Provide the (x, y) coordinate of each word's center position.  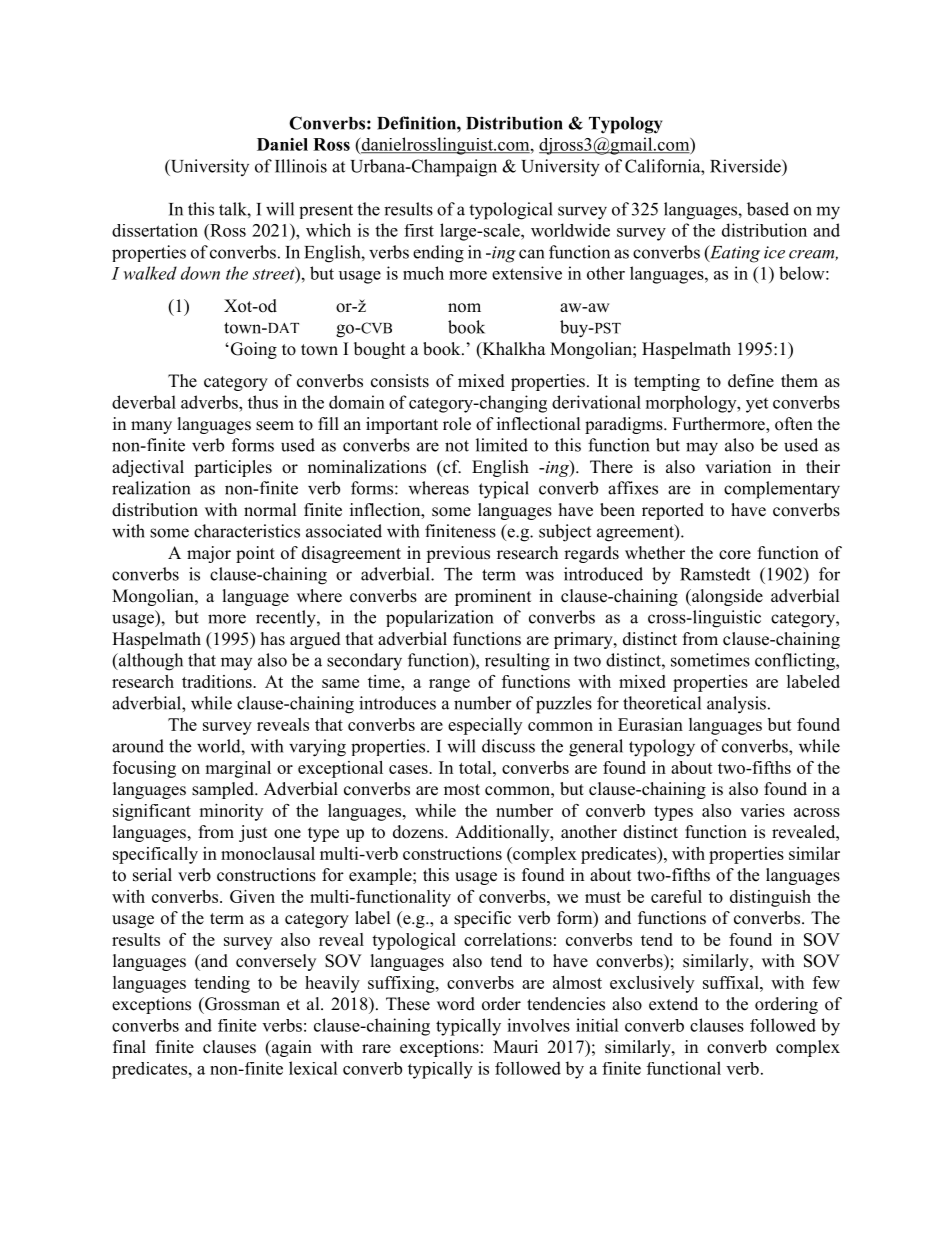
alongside (726, 597)
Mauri (515, 1047)
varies (762, 810)
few (826, 982)
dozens (419, 832)
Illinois (301, 166)
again (291, 1048)
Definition (417, 123)
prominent (493, 597)
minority (231, 812)
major (209, 554)
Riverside (746, 166)
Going (252, 350)
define (751, 381)
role (457, 424)
